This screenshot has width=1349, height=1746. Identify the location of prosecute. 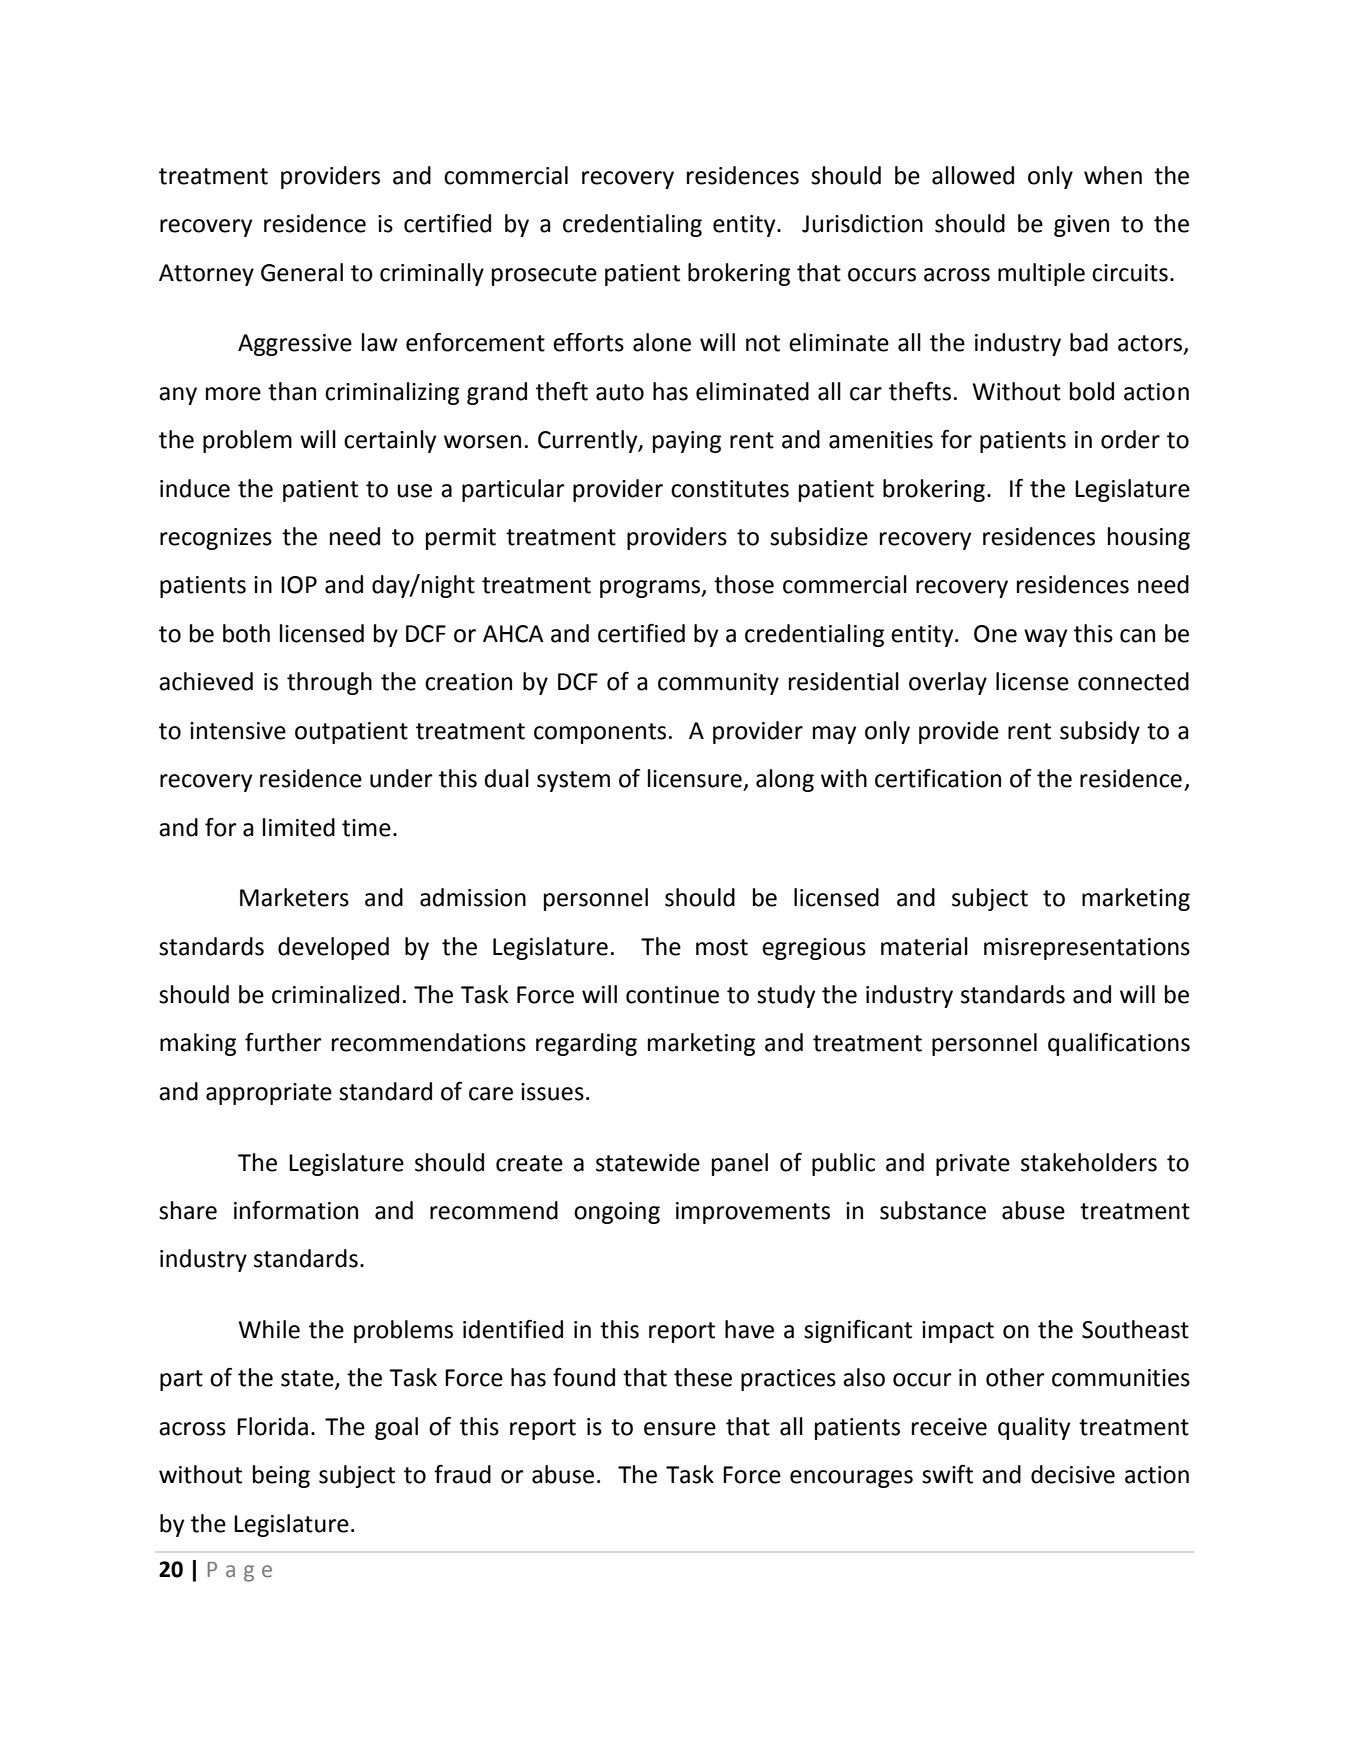
(544, 275).
